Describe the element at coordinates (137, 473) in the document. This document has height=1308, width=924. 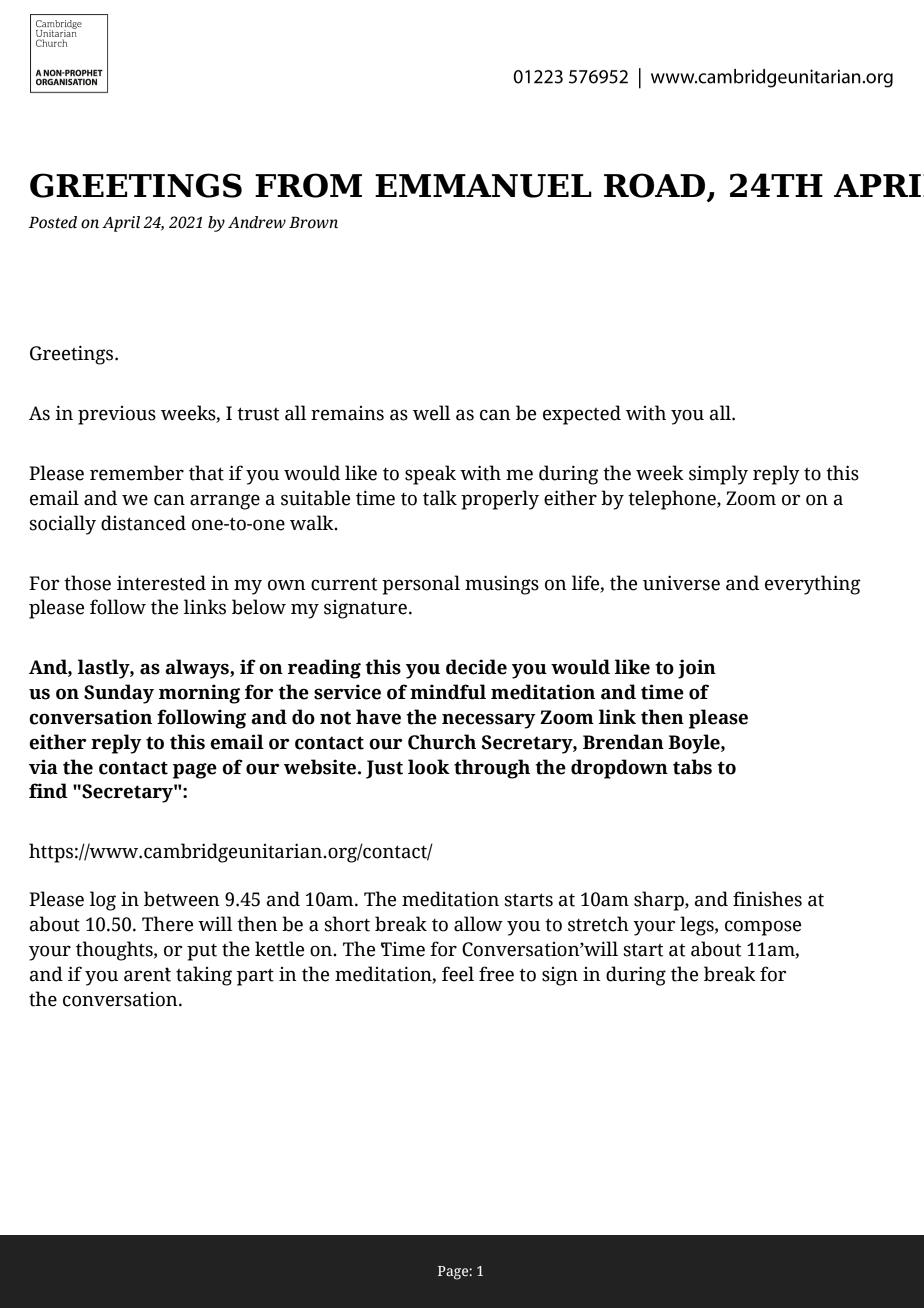
I see `remember` at that location.
